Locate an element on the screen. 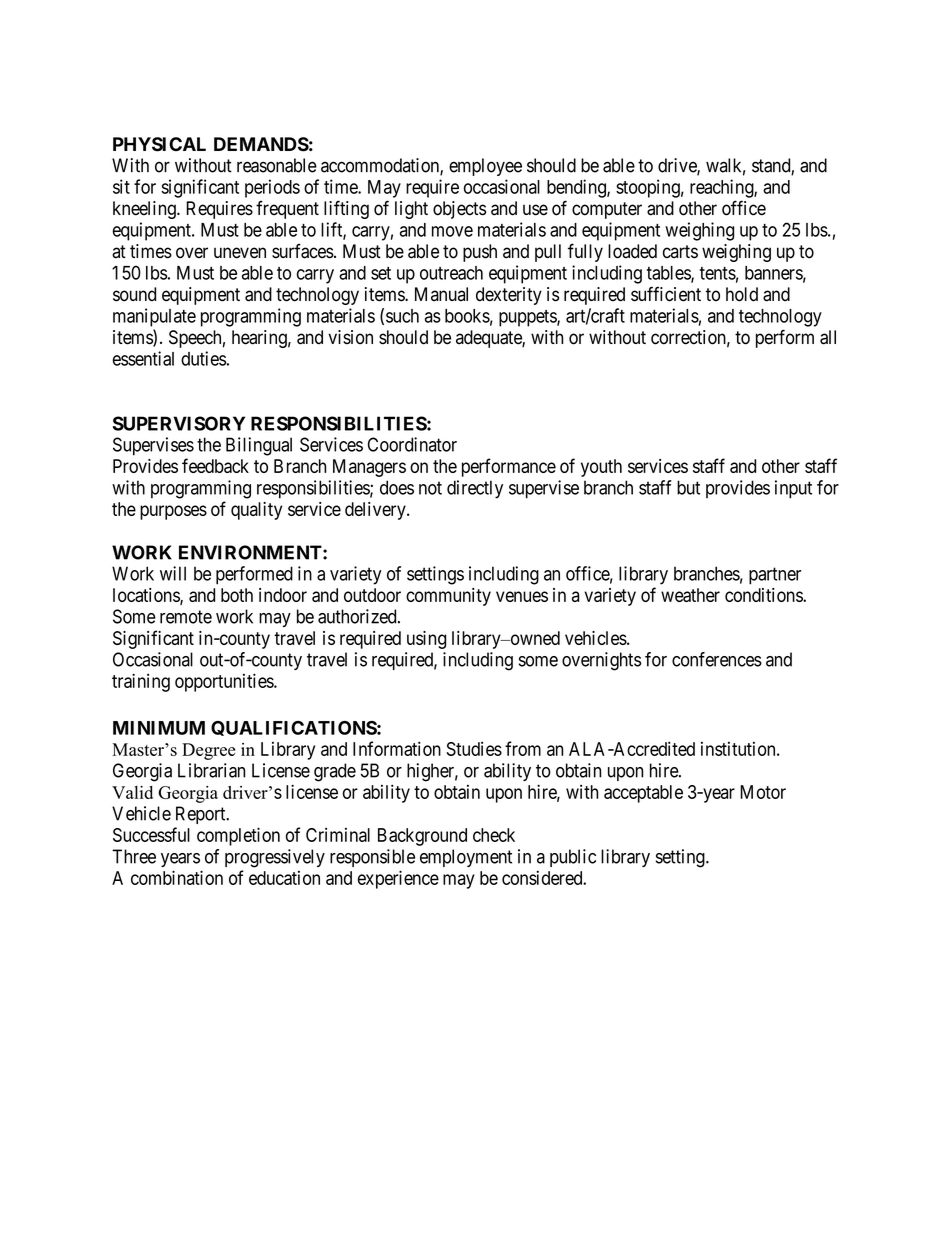  Motor is located at coordinates (763, 792).
